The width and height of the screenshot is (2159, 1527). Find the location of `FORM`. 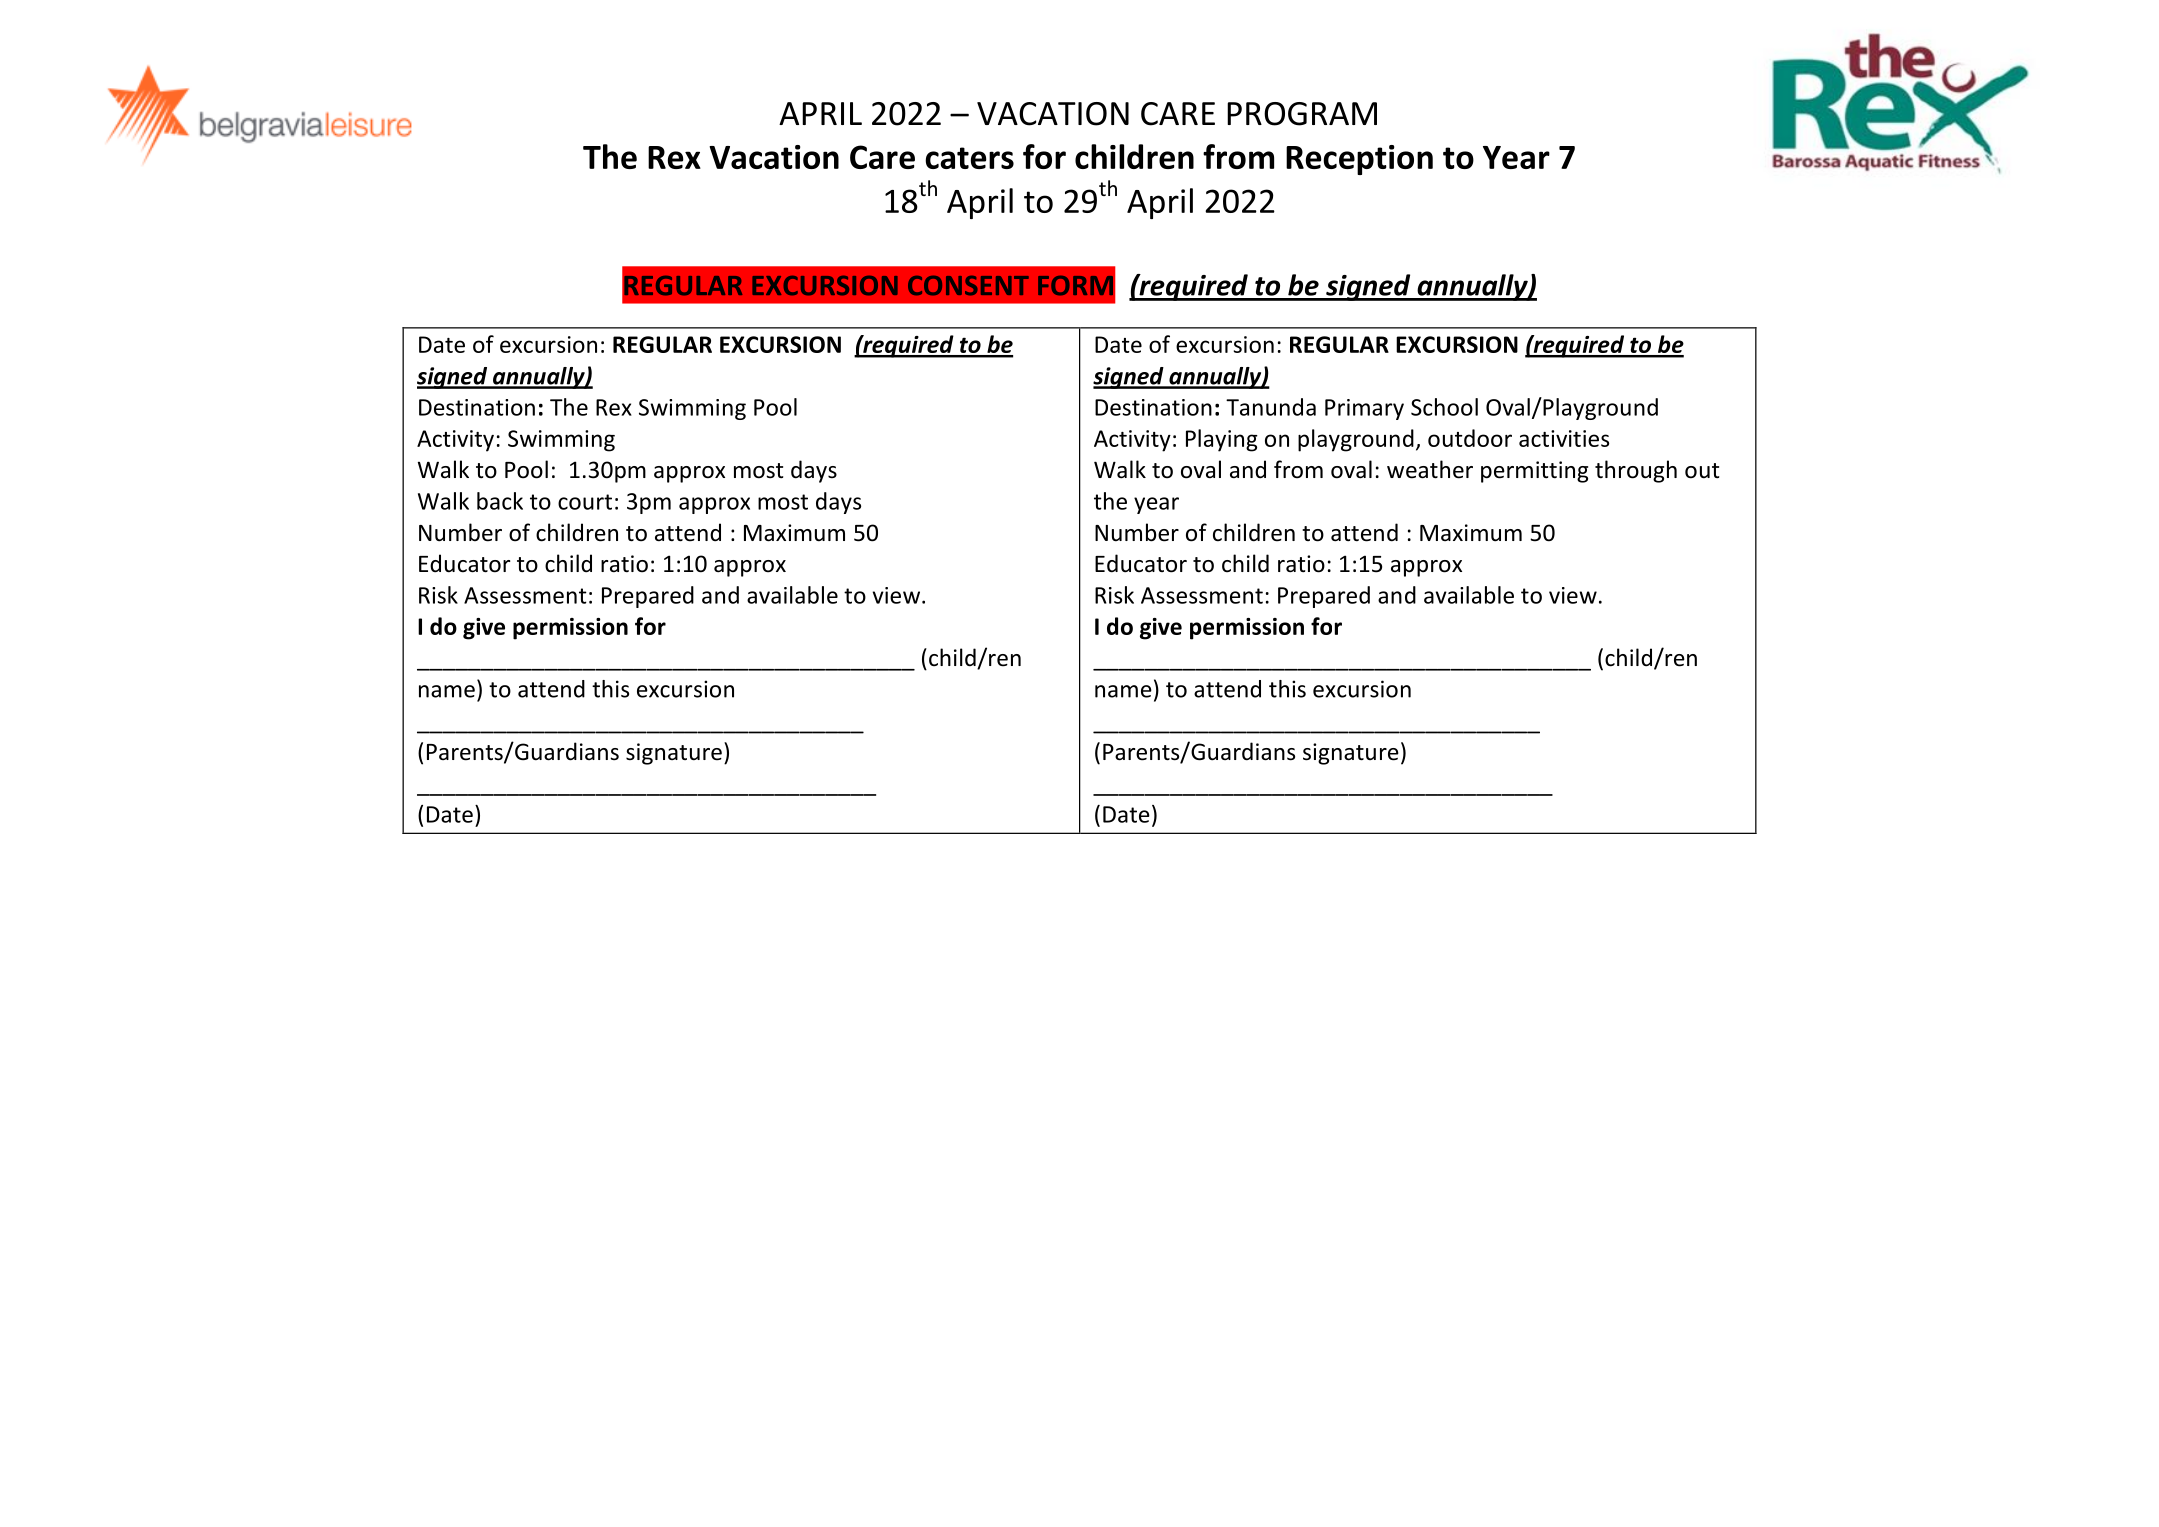

FORM is located at coordinates (1075, 286).
